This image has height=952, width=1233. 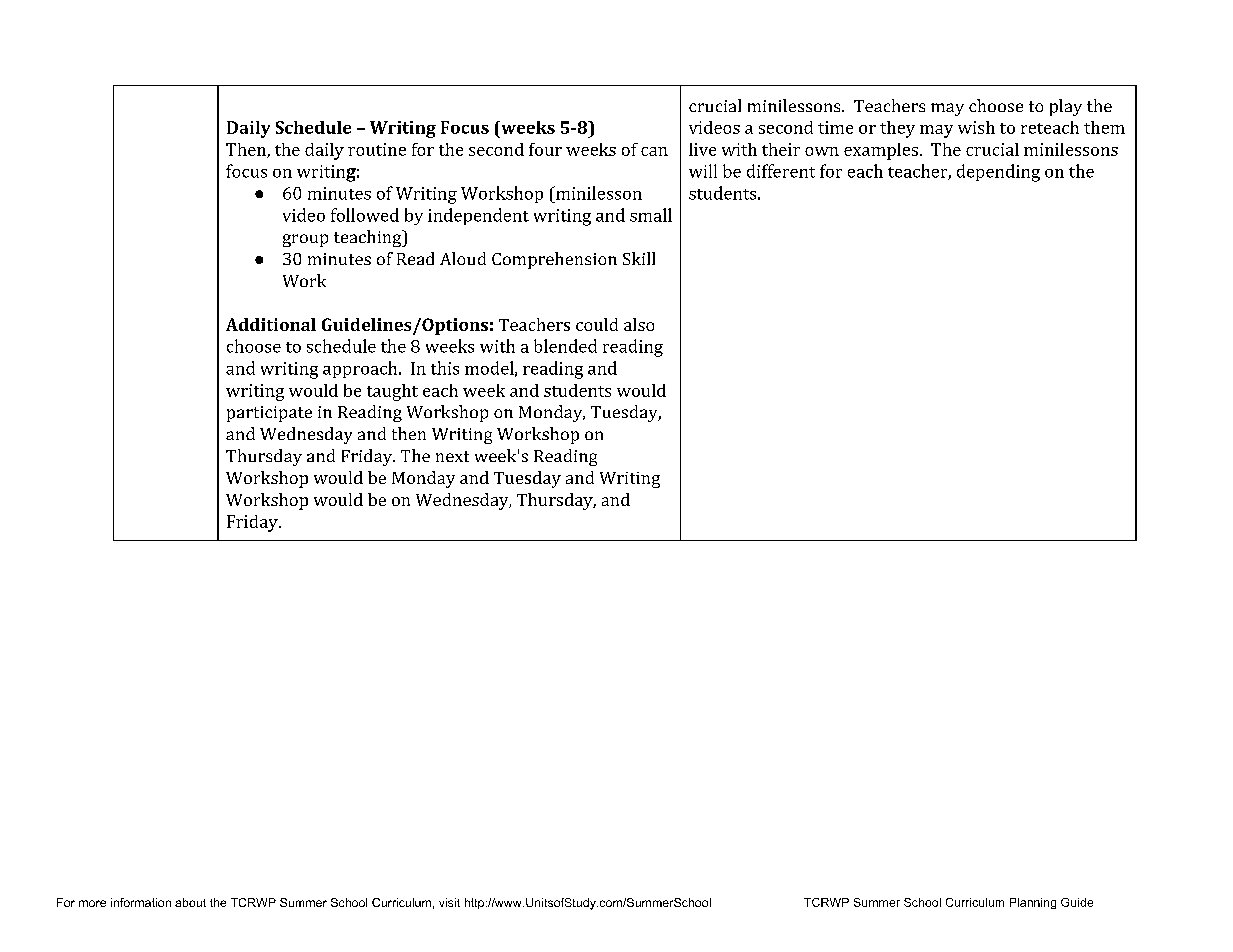 What do you see at coordinates (545, 149) in the image?
I see `four` at bounding box center [545, 149].
